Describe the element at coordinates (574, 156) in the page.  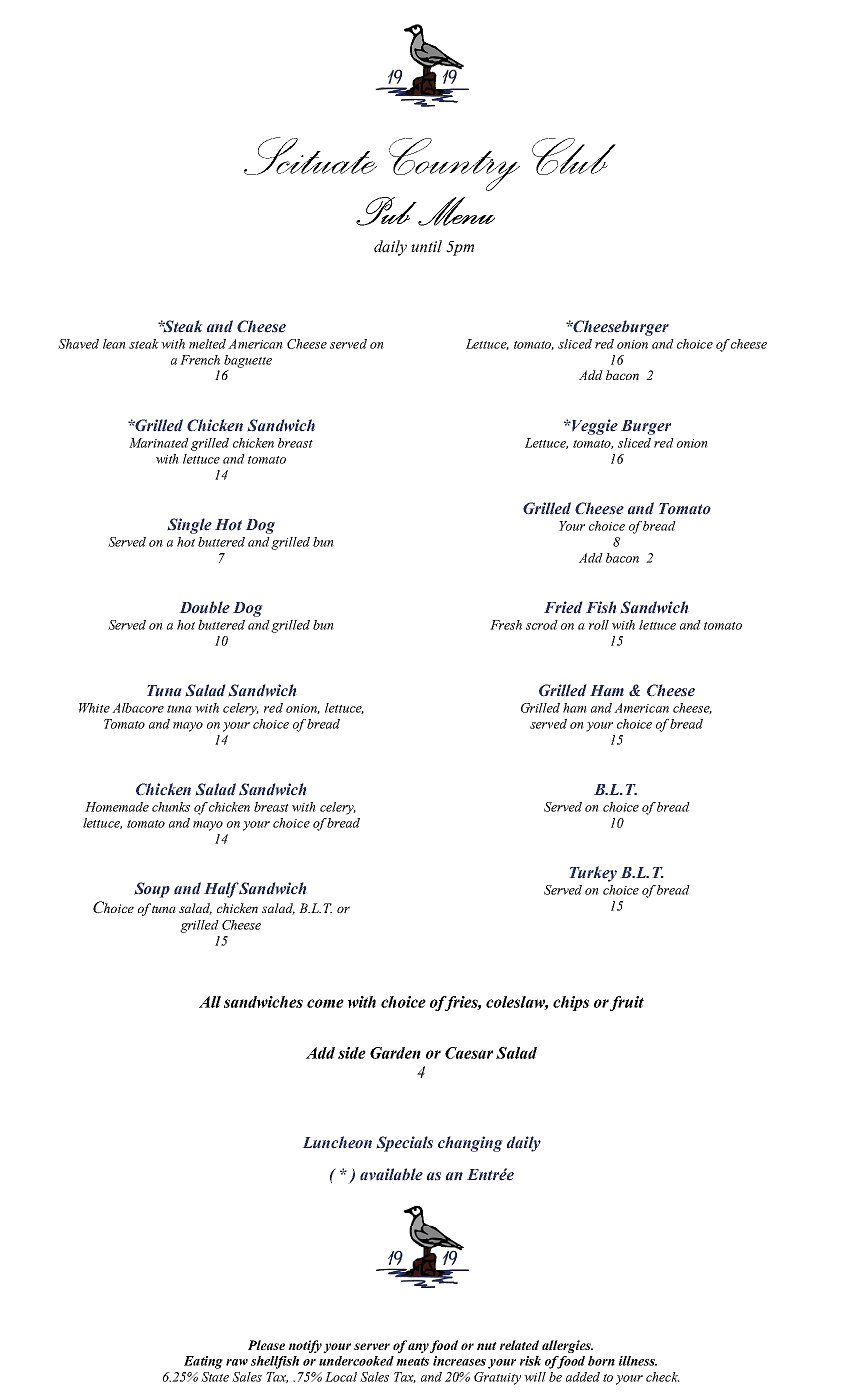
I see `Club` at that location.
